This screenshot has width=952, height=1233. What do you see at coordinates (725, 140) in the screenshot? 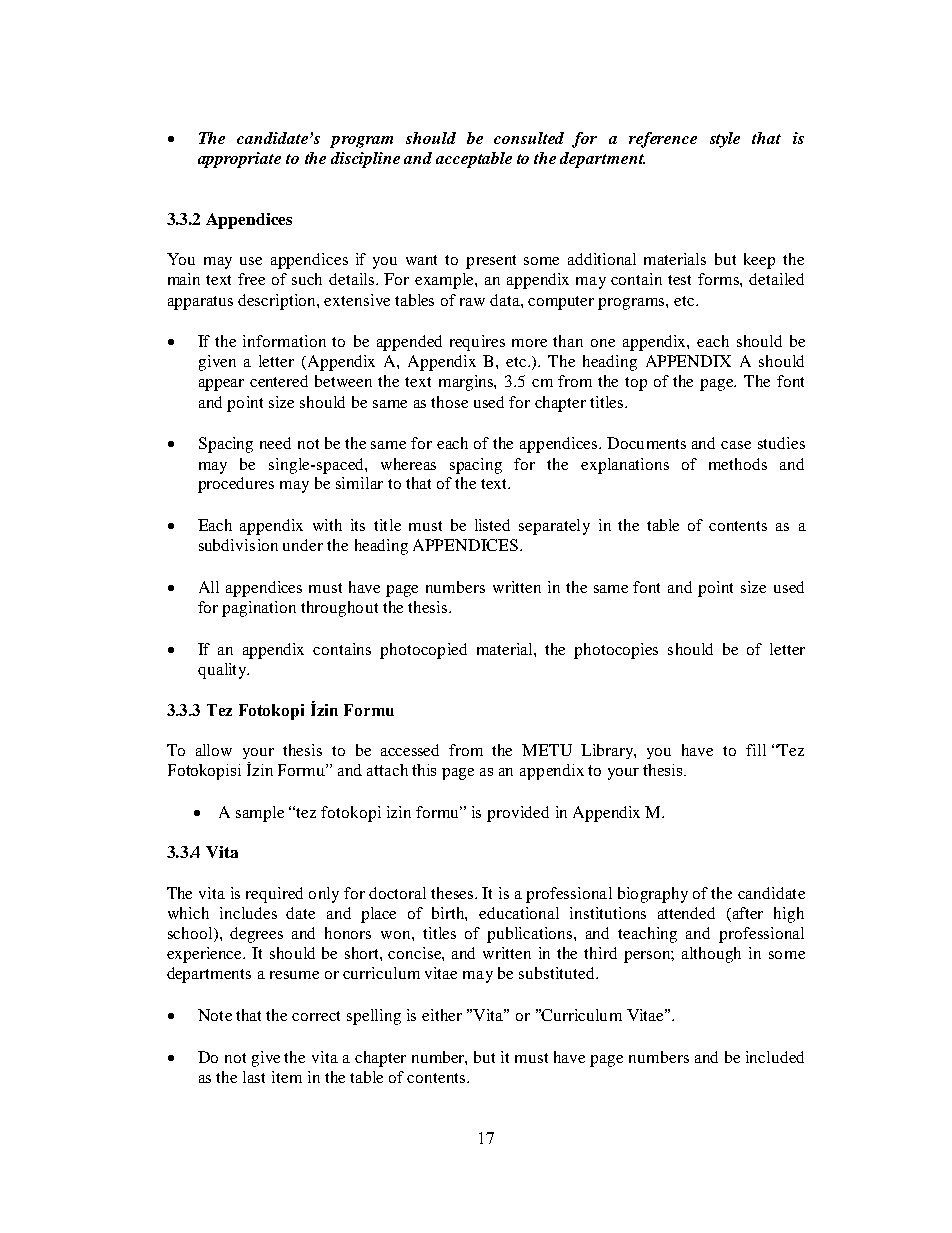
I see `style` at bounding box center [725, 140].
